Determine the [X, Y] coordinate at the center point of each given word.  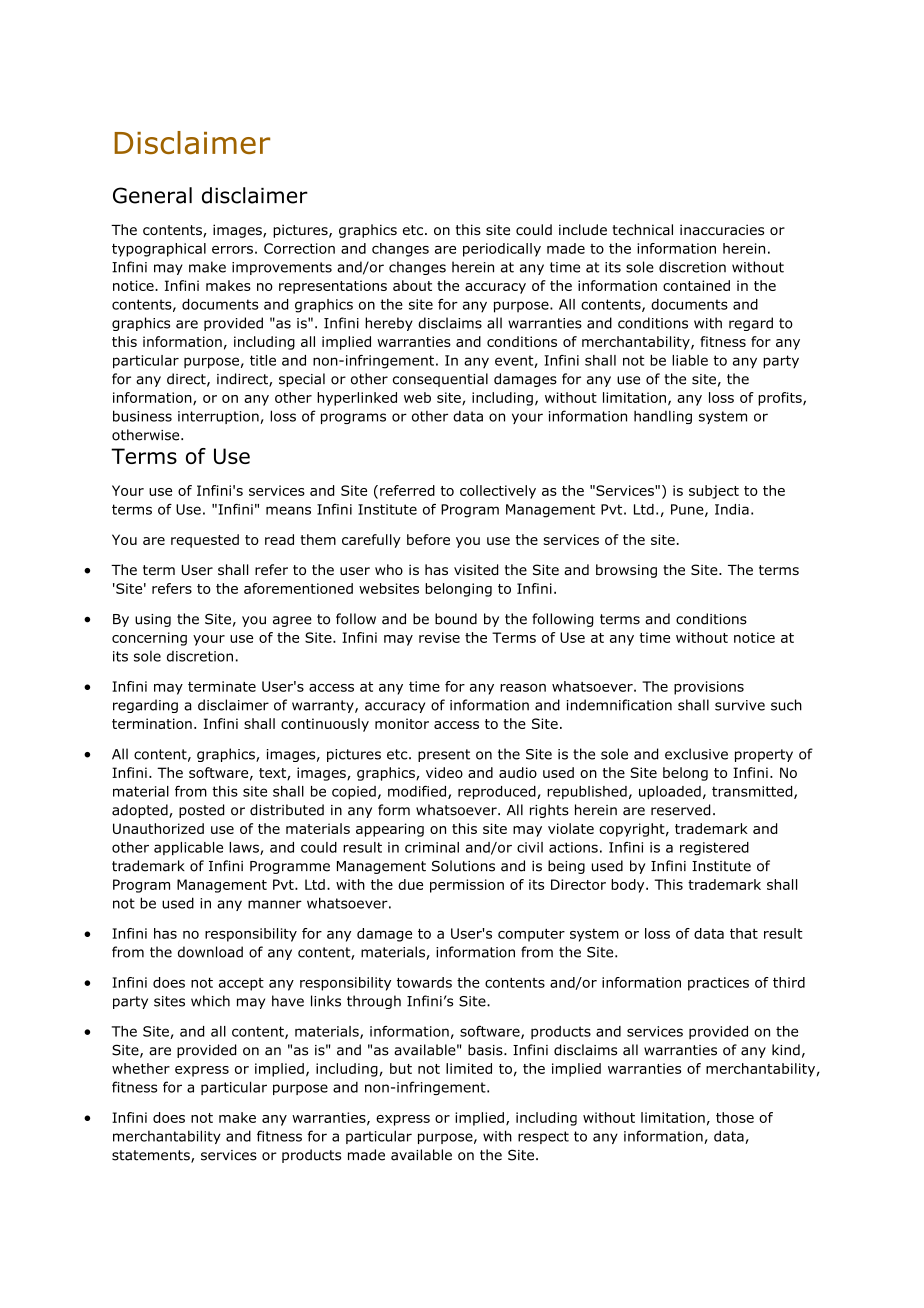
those [735, 1117]
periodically [502, 250]
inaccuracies [722, 229]
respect [543, 1137]
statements [152, 1156]
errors [232, 250]
